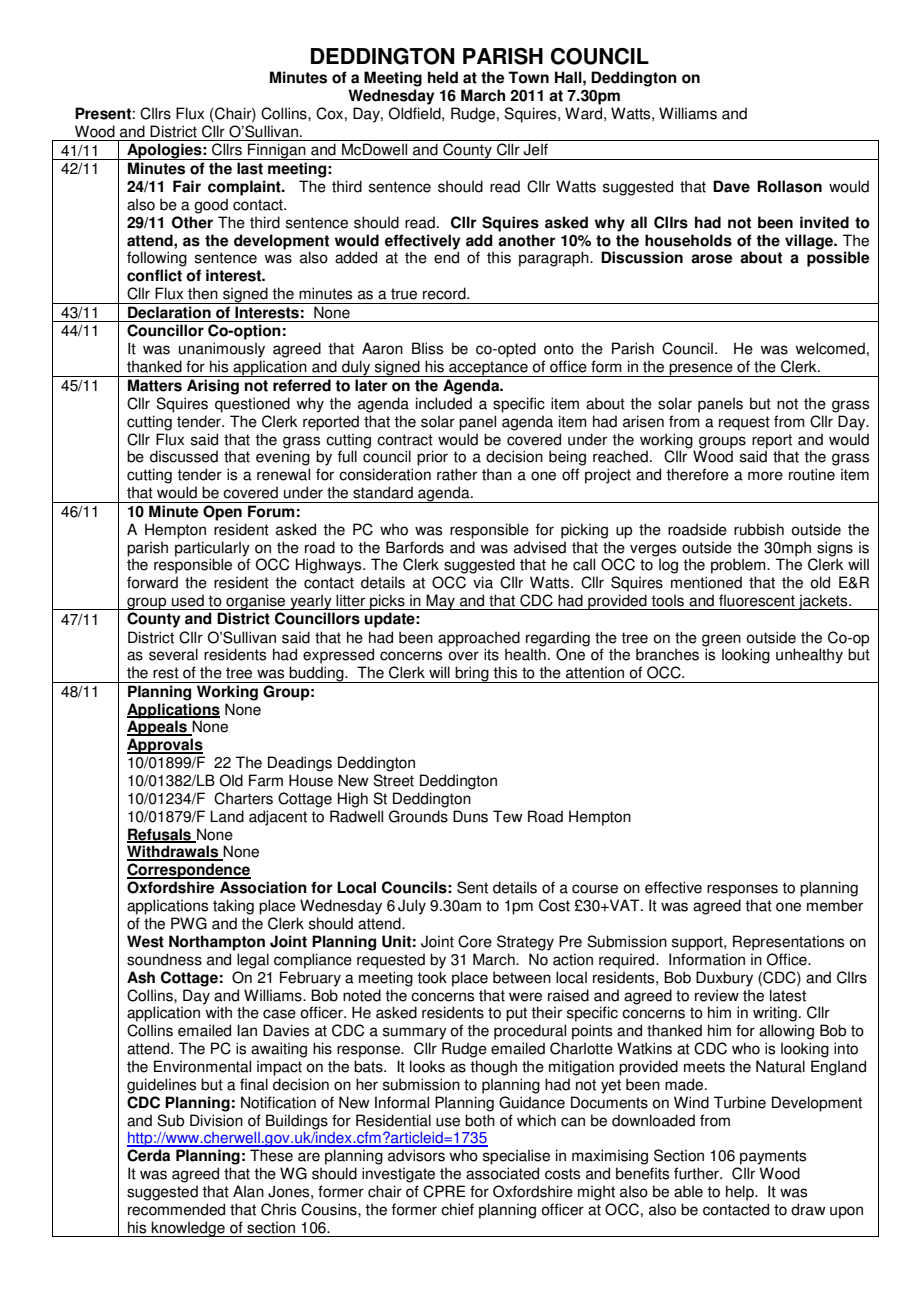 This image has width=924, height=1308. What do you see at coordinates (173, 654) in the image?
I see `several` at bounding box center [173, 654].
